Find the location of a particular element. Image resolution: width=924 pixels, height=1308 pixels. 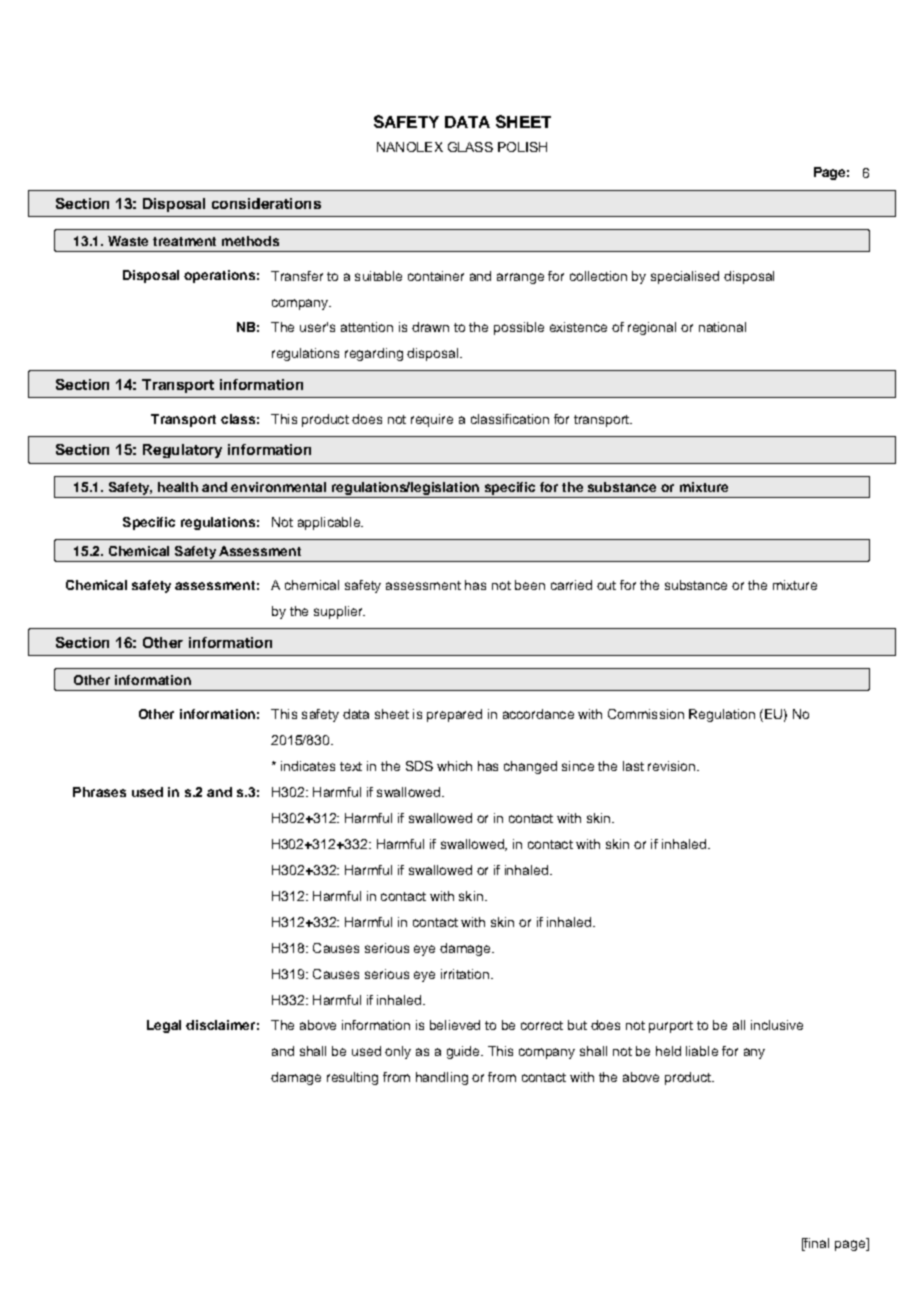

specialised is located at coordinates (685, 277).
